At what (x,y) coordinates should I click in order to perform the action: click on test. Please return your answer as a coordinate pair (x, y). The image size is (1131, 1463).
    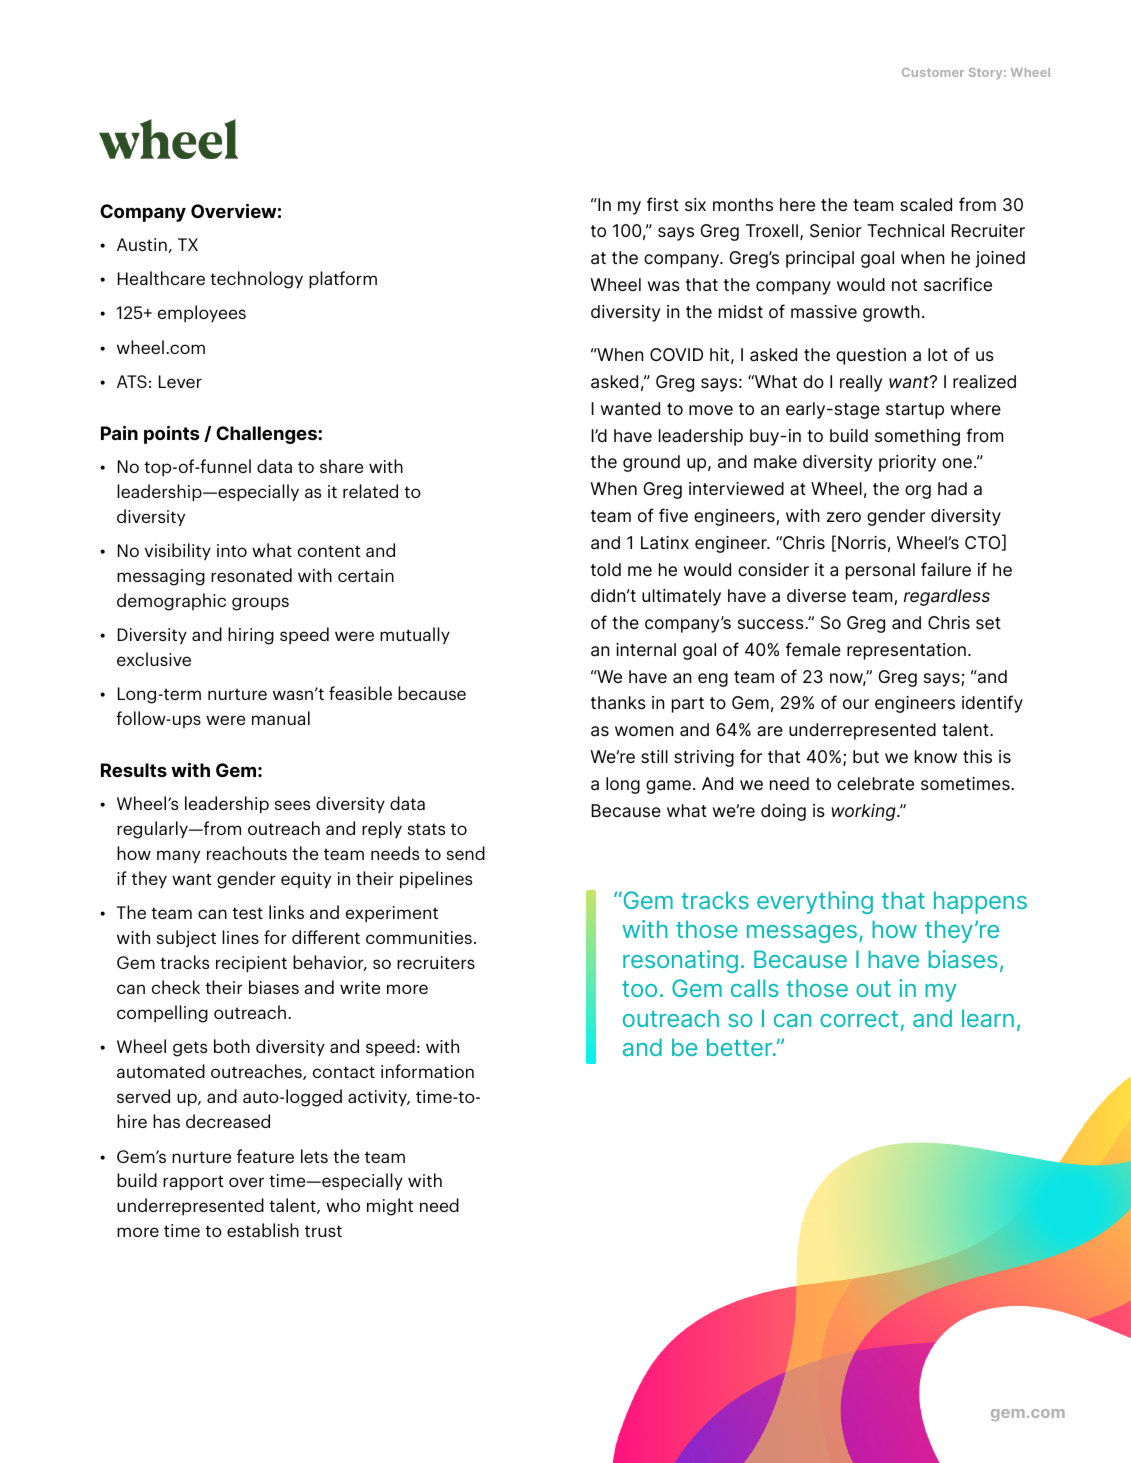
    Looking at the image, I should click on (247, 913).
